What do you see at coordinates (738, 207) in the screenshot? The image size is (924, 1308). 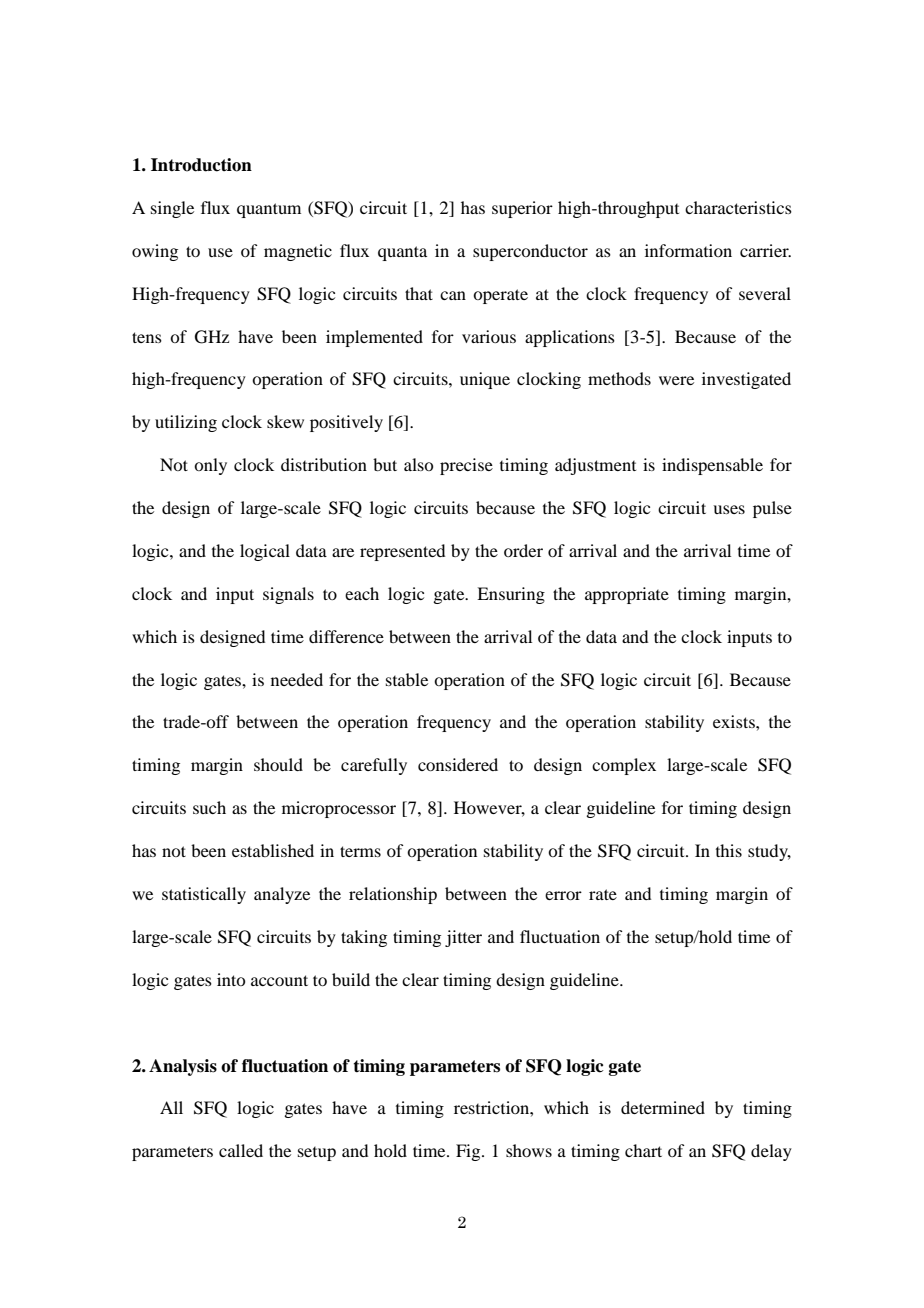 I see `characteristics` at bounding box center [738, 207].
